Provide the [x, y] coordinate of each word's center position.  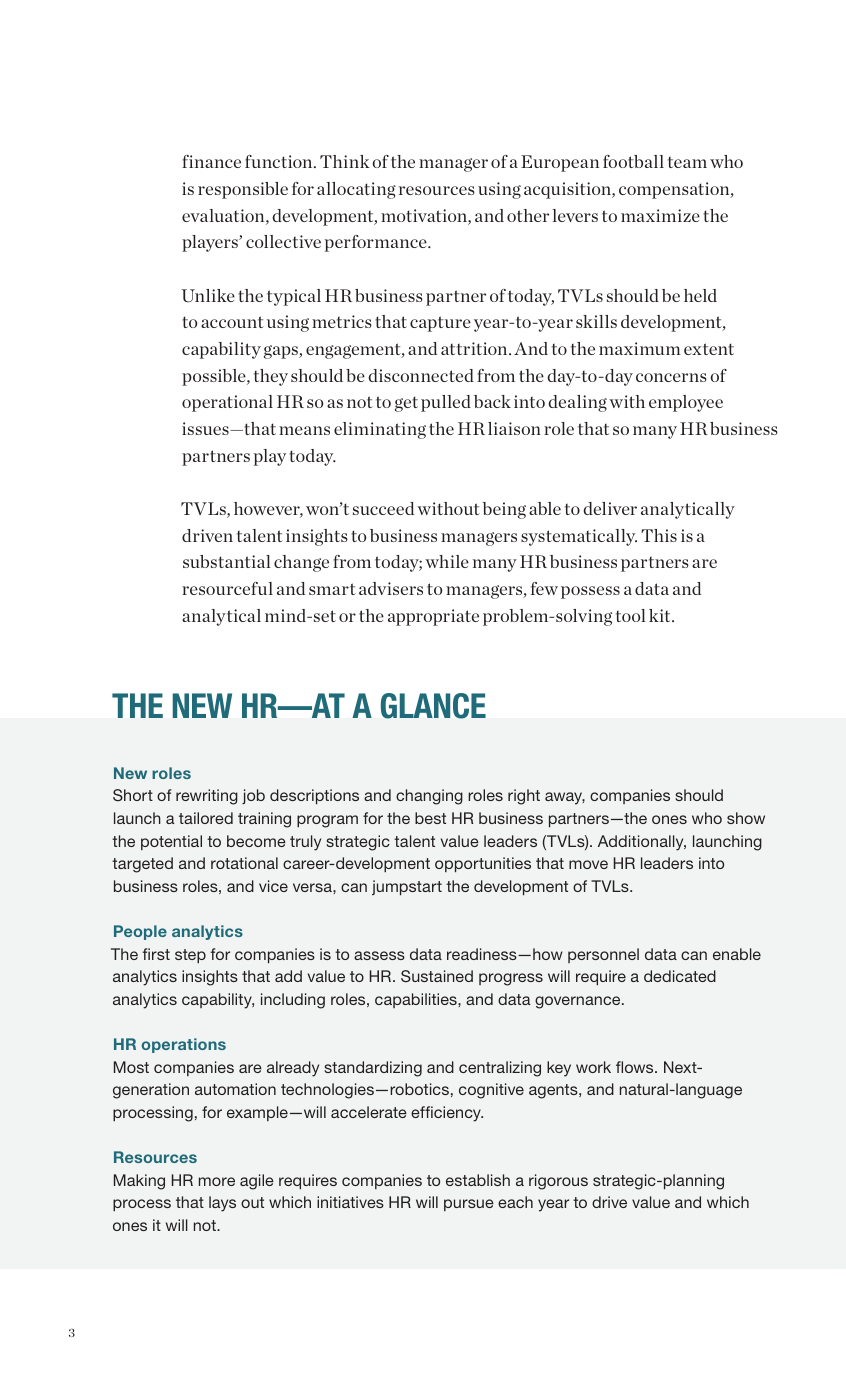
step [190, 956]
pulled [446, 403]
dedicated [680, 976]
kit [661, 615]
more [217, 1181]
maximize [660, 215]
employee [686, 403]
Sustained [437, 976]
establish [478, 1180]
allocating [356, 190]
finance [211, 161]
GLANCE [433, 706]
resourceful [227, 588]
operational [227, 403]
